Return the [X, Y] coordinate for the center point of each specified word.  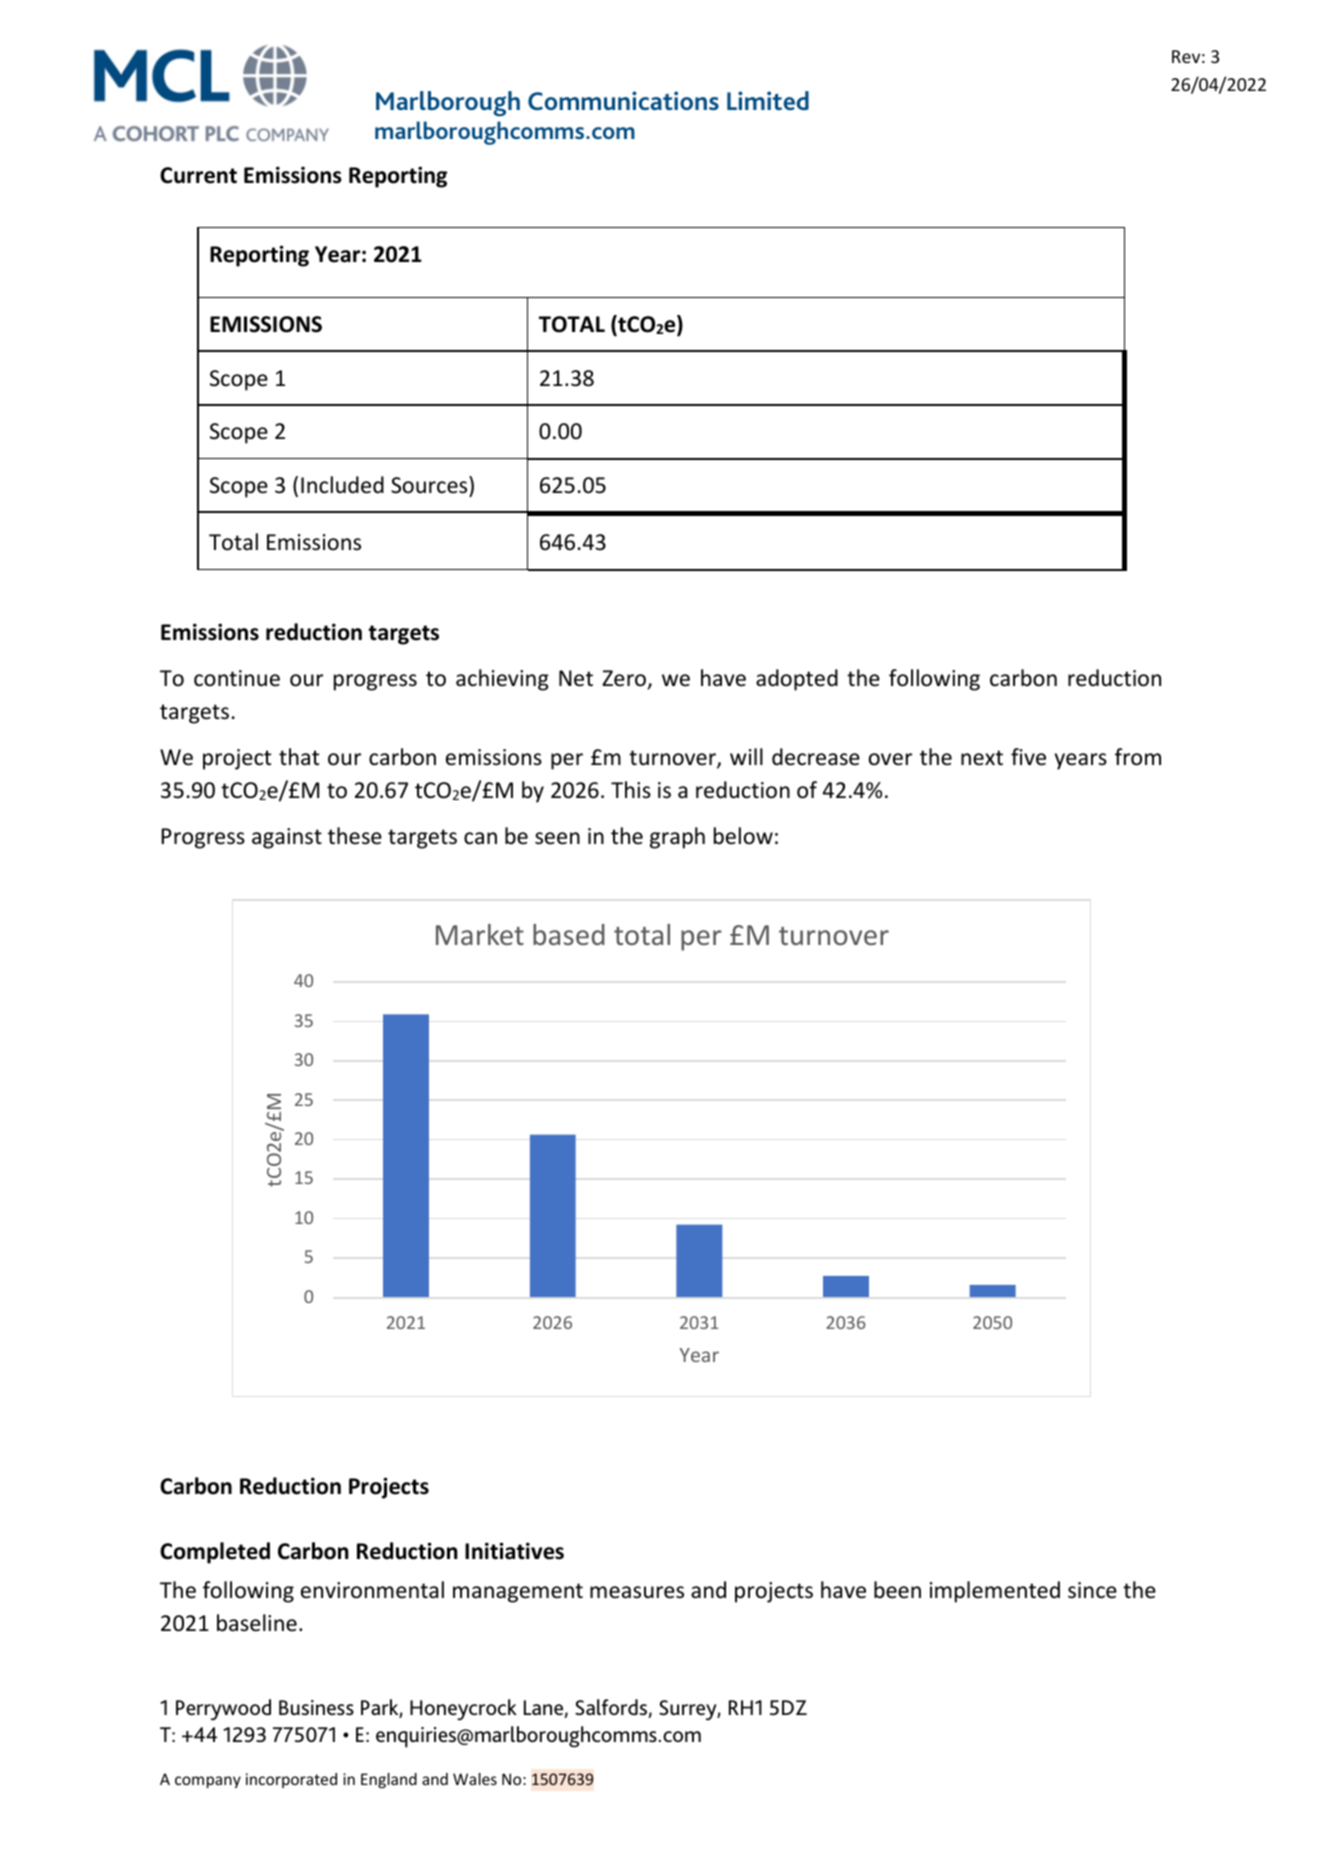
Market [480, 934]
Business [316, 1707]
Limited [768, 100]
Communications [623, 100]
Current [198, 175]
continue [237, 678]
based [569, 934]
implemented [995, 1592]
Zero [624, 678]
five [1028, 757]
